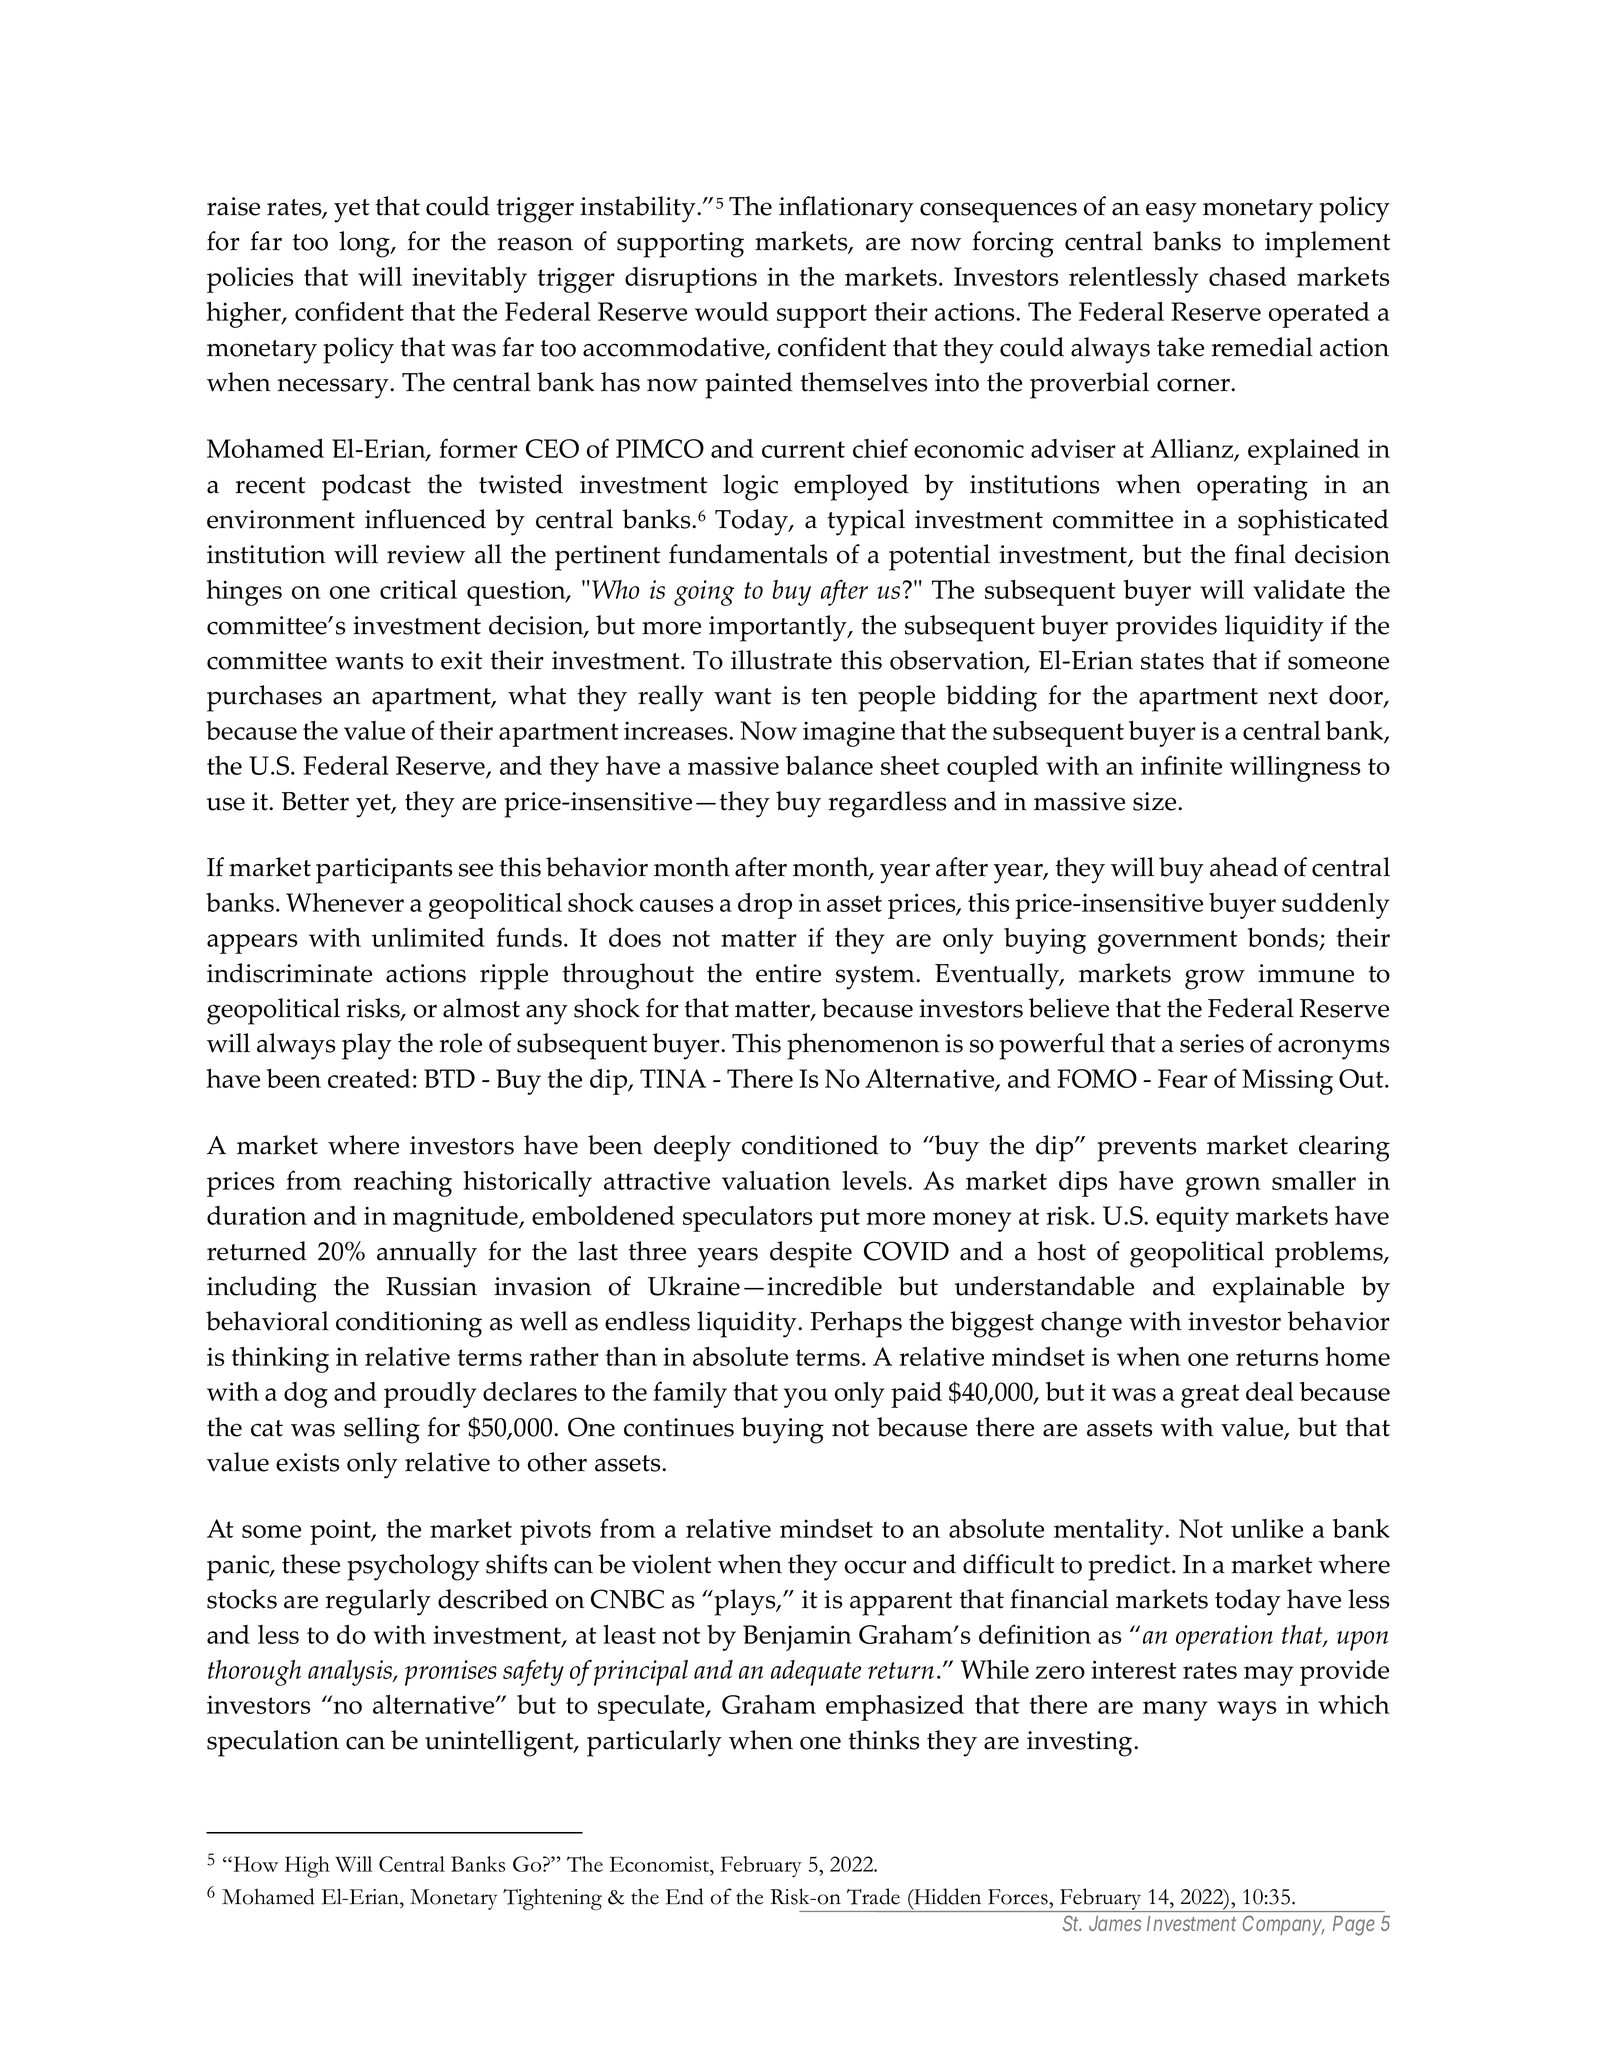 Image resolution: width=1597 pixels, height=2067 pixels. What do you see at coordinates (1283, 1925) in the page?
I see `Company` at bounding box center [1283, 1925].
